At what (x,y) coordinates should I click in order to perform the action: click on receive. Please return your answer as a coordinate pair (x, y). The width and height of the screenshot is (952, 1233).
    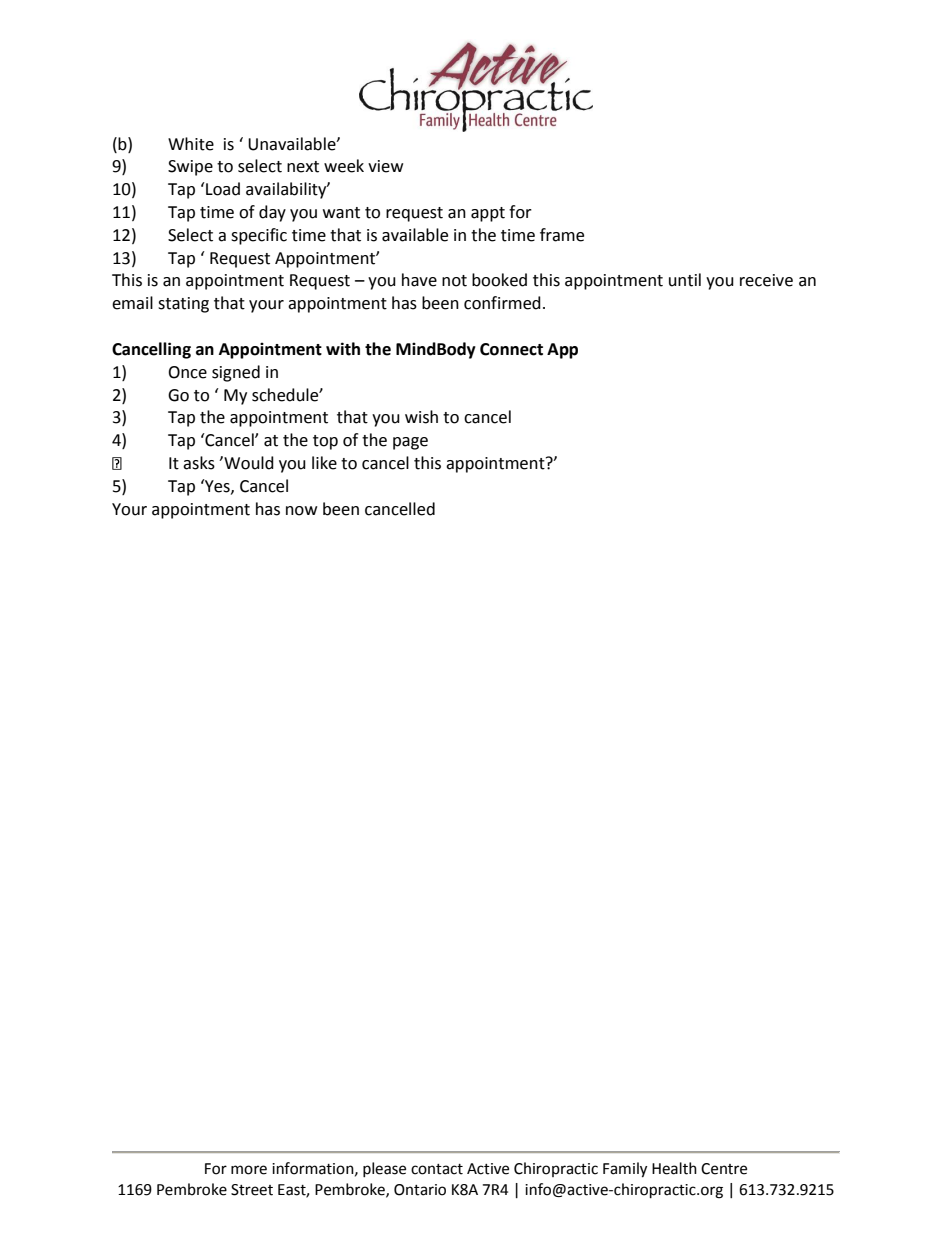
    Looking at the image, I should click on (766, 280).
